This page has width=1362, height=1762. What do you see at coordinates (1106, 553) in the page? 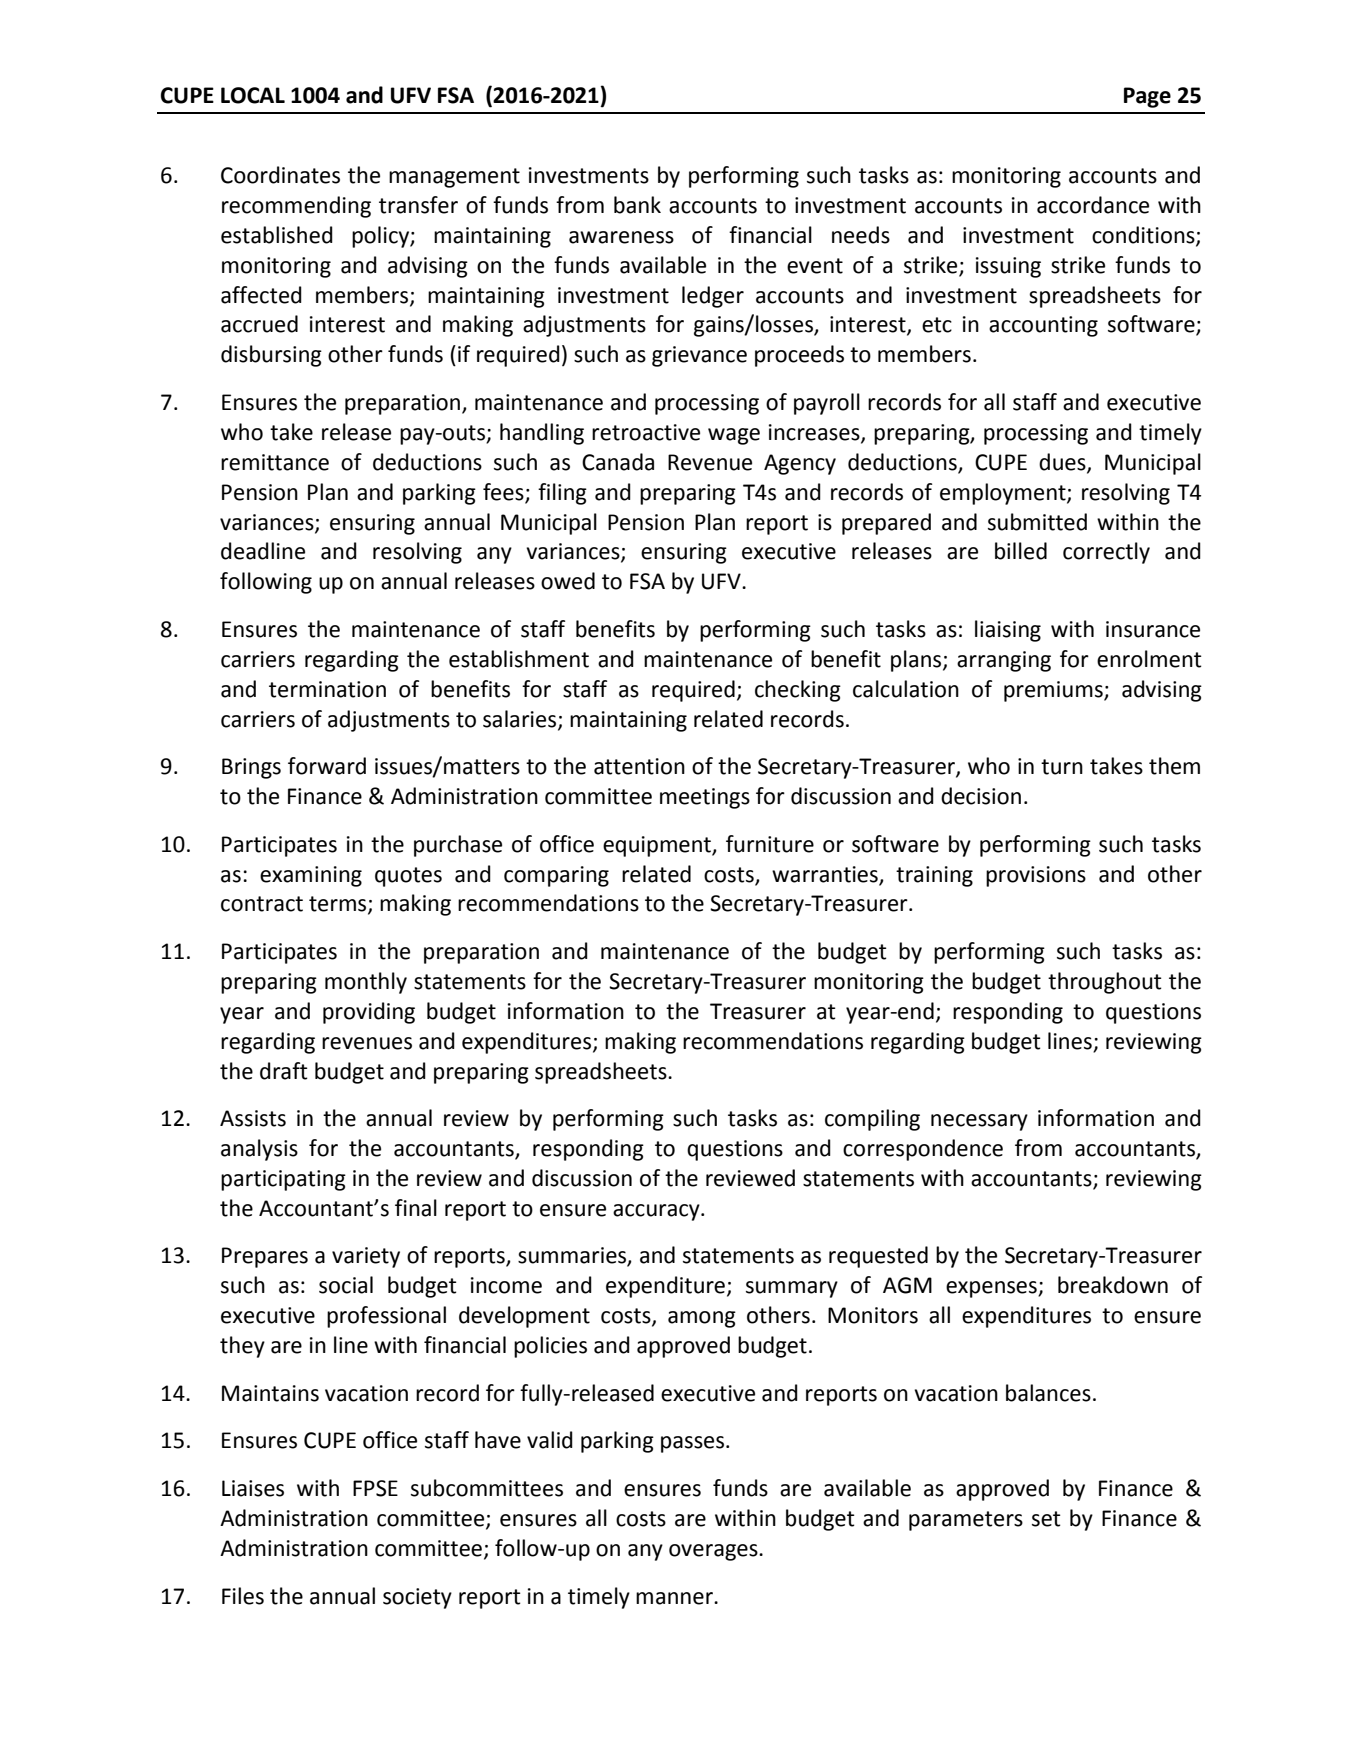
I see `correctly` at bounding box center [1106, 553].
